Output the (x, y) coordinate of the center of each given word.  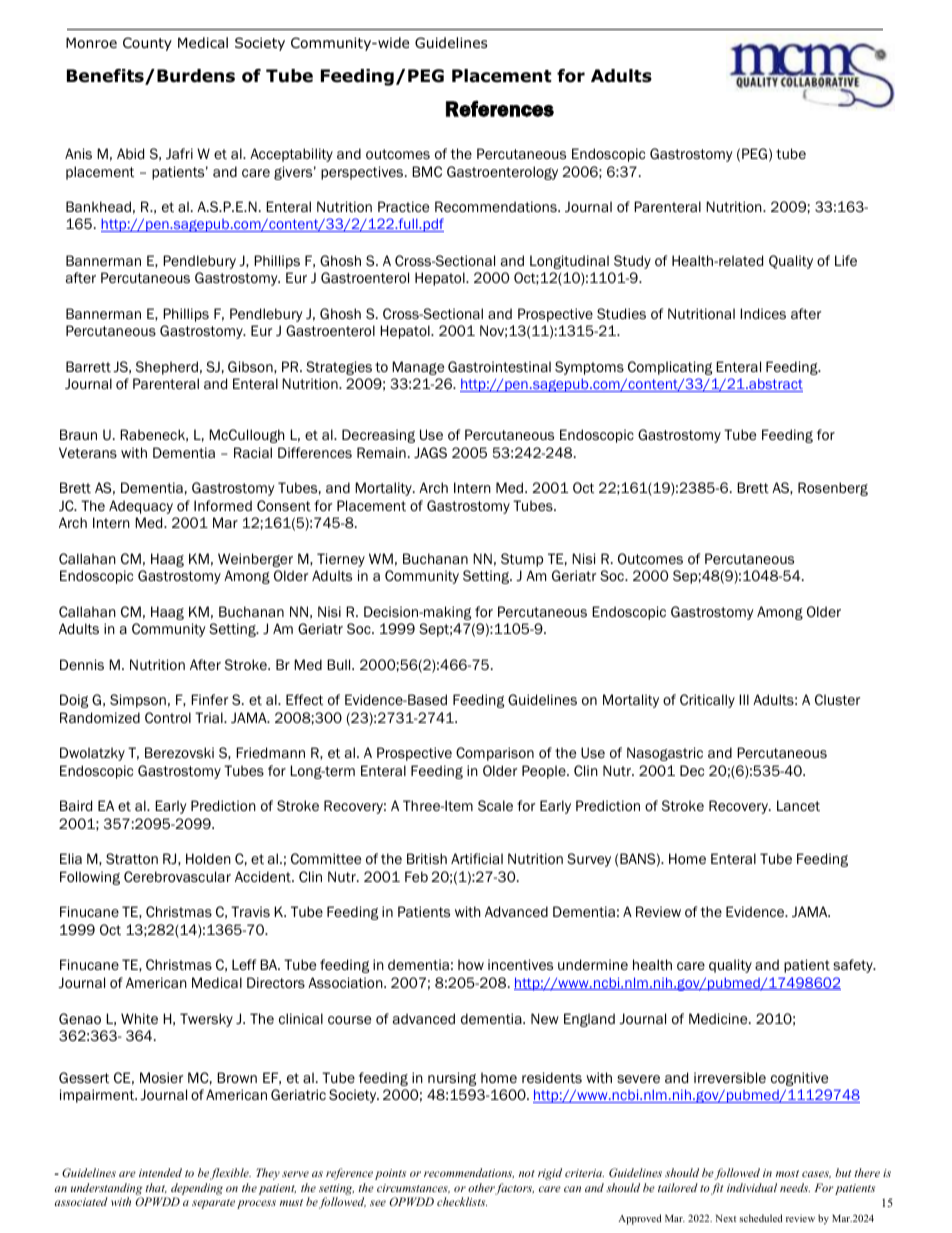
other (482, 1189)
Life (846, 261)
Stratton (132, 859)
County (147, 44)
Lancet (798, 805)
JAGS (430, 452)
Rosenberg (833, 489)
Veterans (88, 452)
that (156, 1188)
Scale (495, 806)
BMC (427, 171)
